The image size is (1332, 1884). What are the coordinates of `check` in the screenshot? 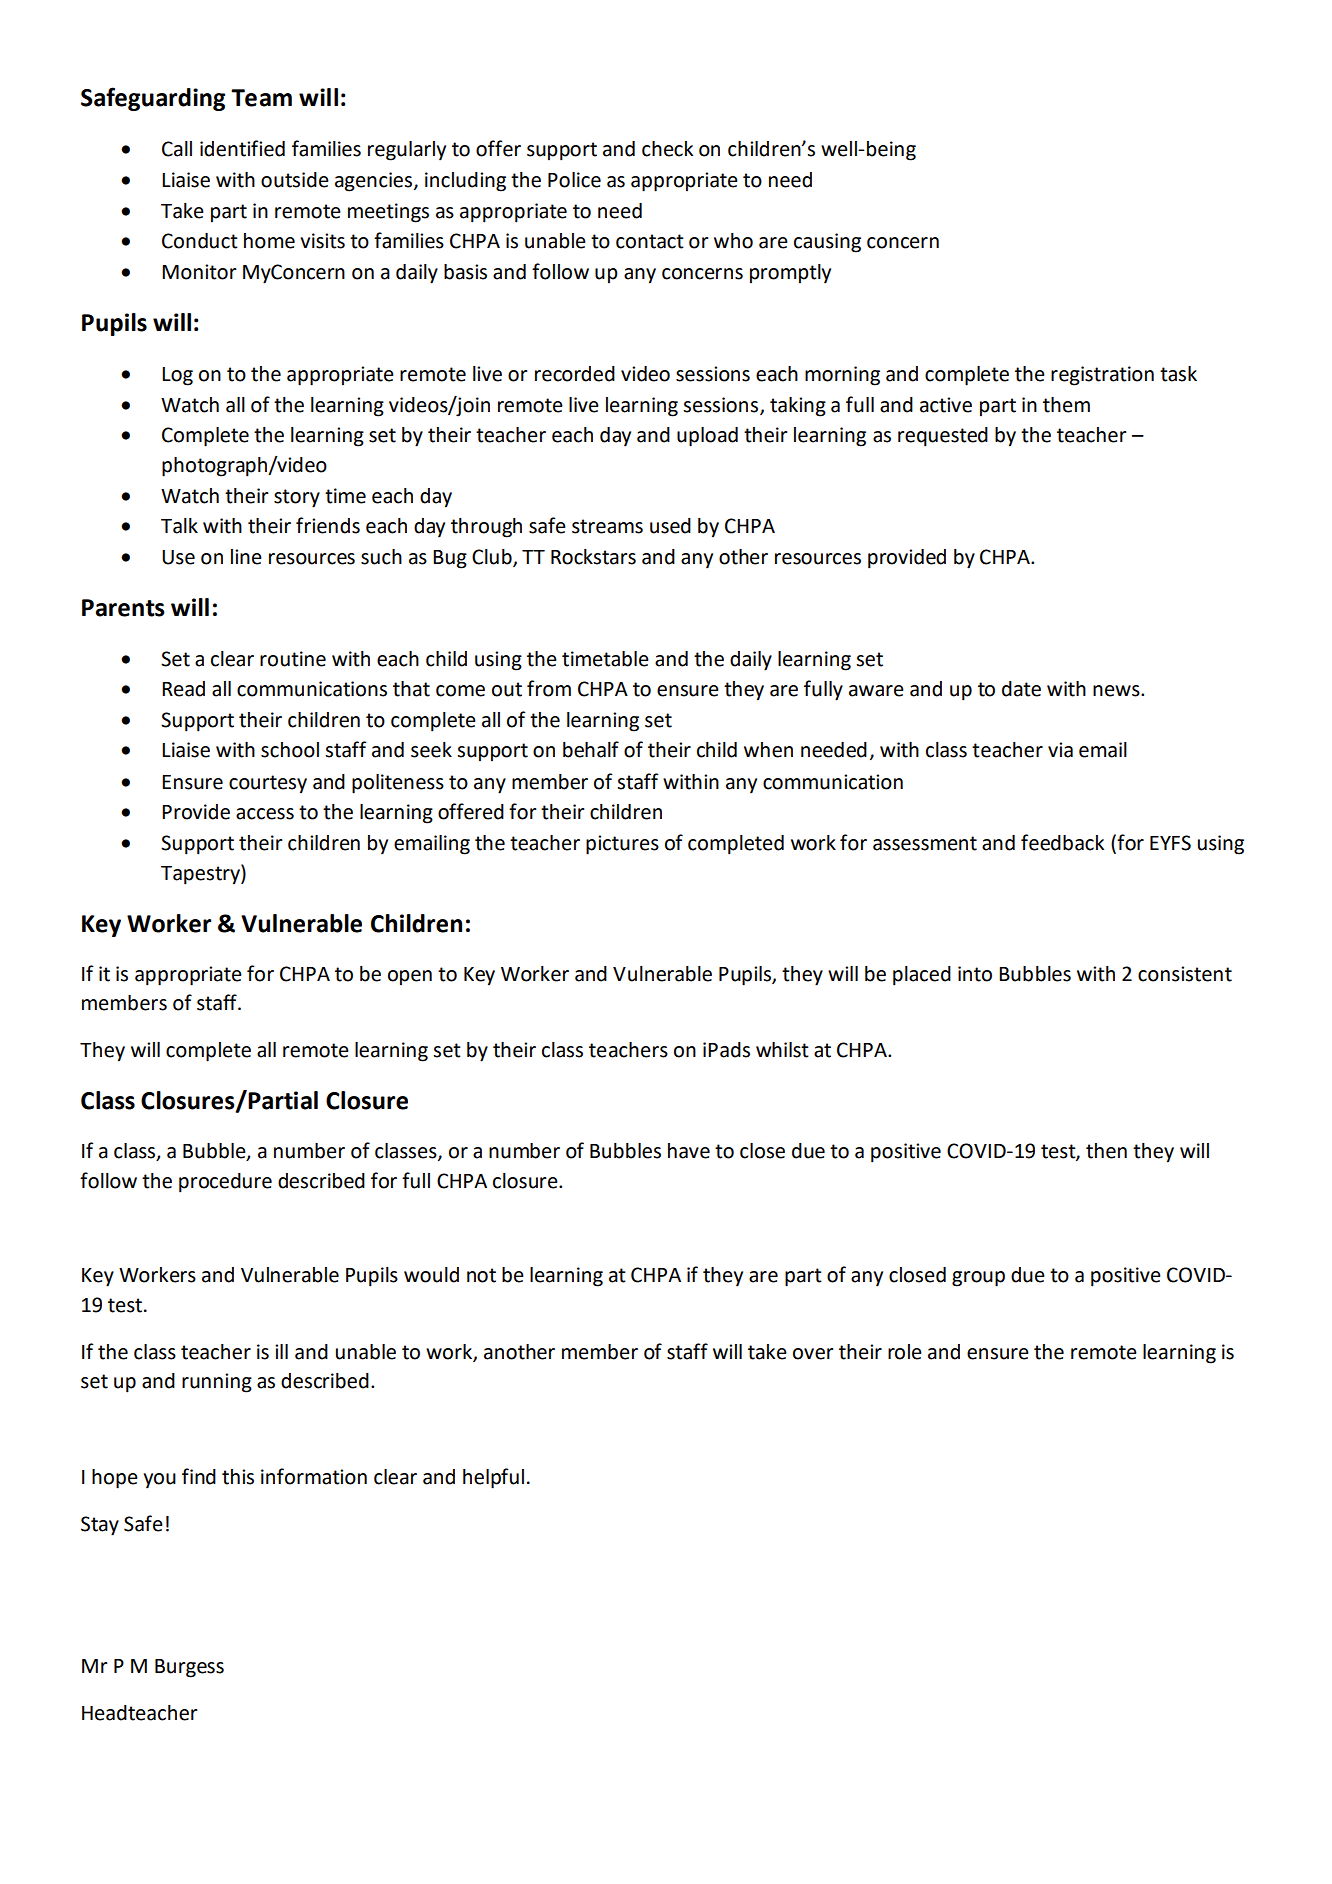 It's located at (667, 149).
